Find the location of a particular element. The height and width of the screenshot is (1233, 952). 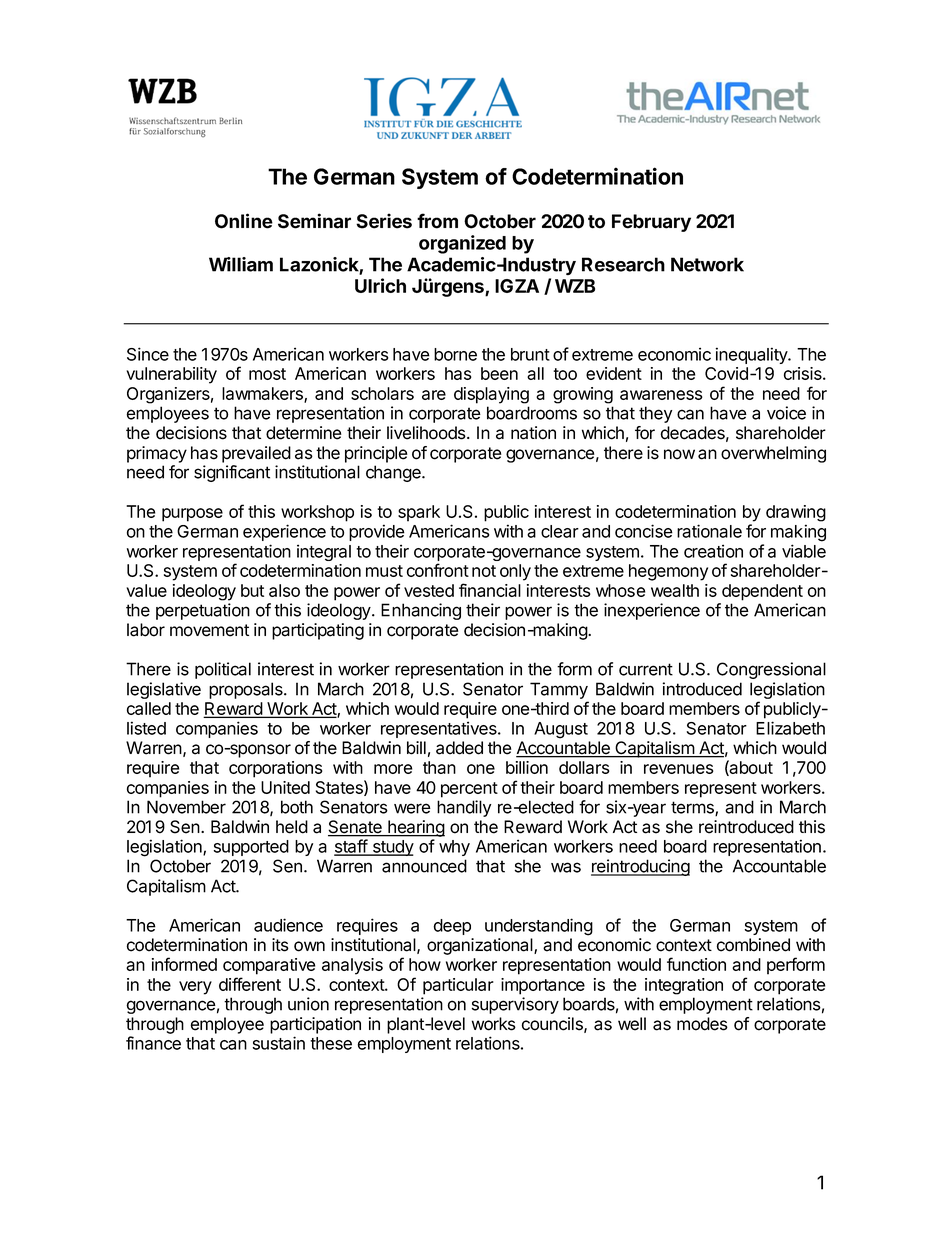

corporations is located at coordinates (276, 769).
